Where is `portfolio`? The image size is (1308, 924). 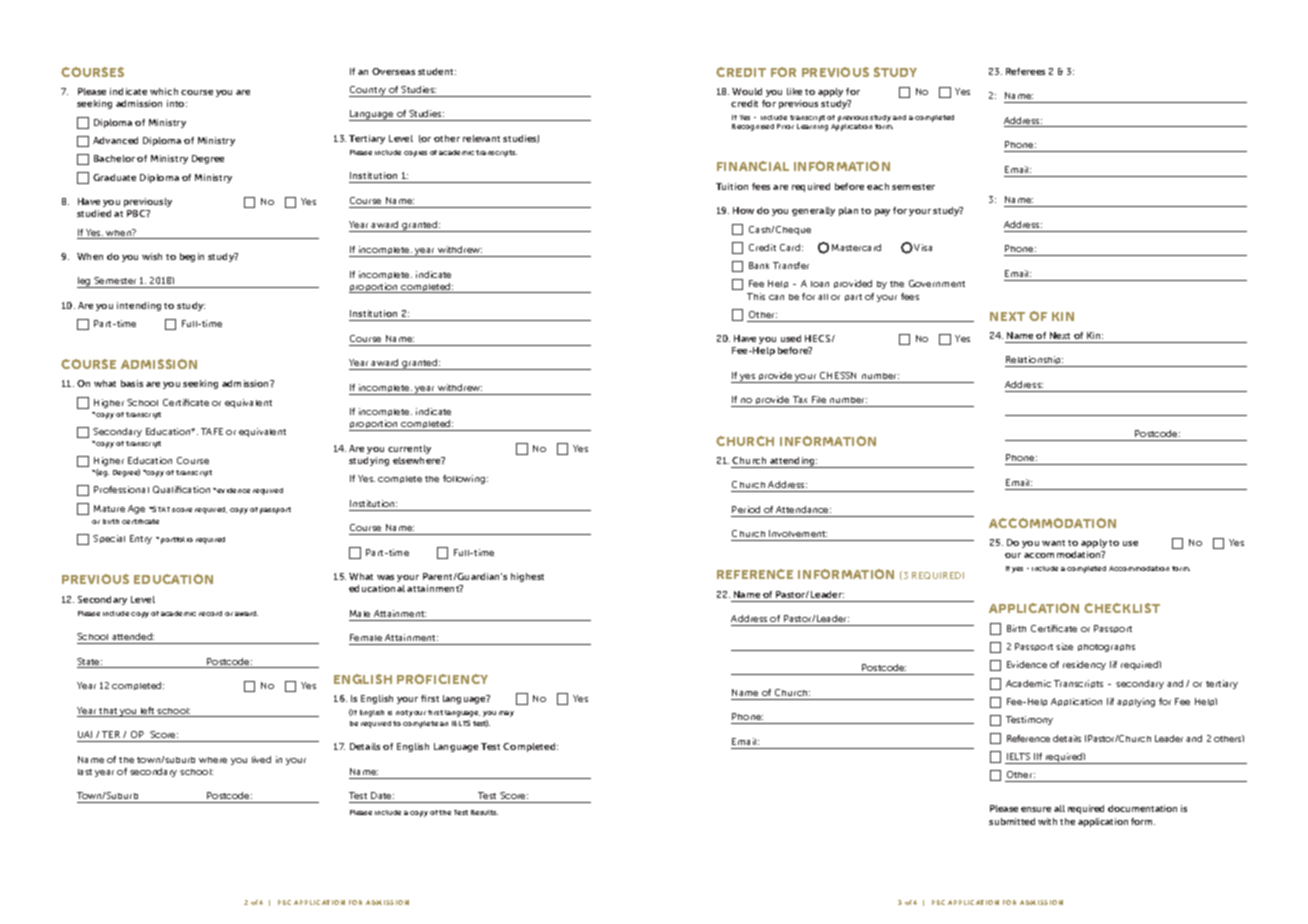
portfolio is located at coordinates (177, 540).
